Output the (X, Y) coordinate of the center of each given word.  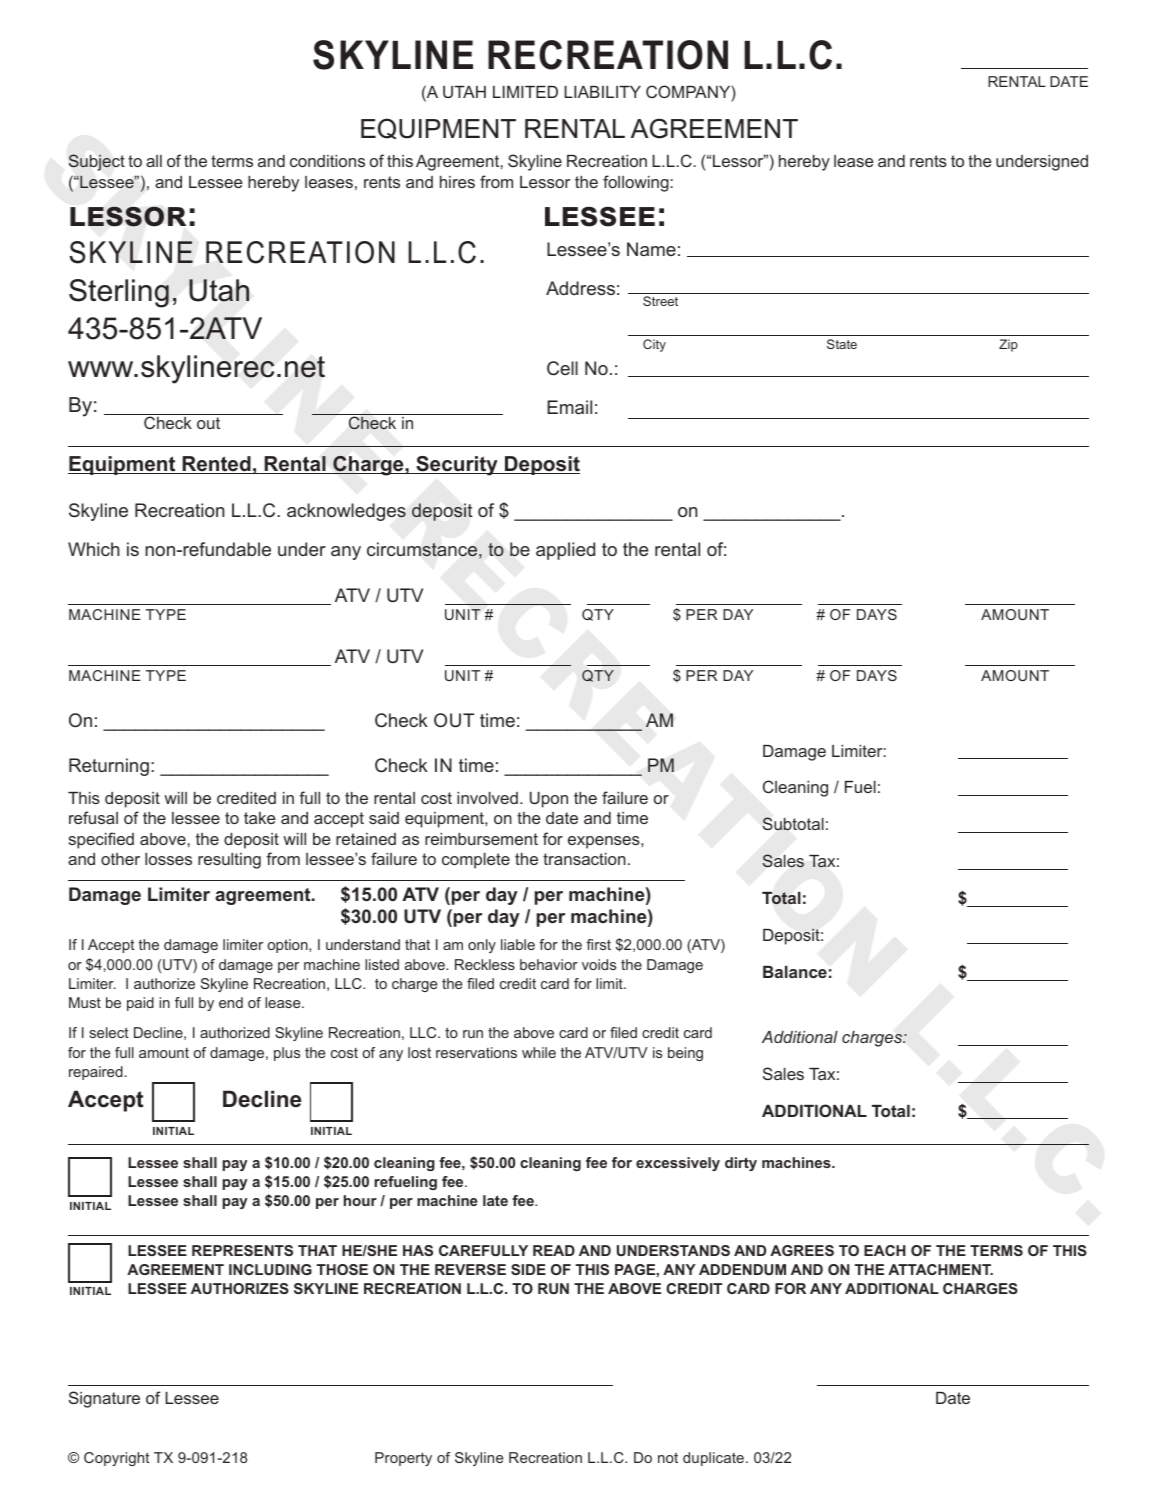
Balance (795, 972)
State (842, 344)
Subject (97, 162)
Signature (104, 1399)
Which (94, 549)
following (637, 183)
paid (140, 1004)
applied (565, 551)
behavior (549, 964)
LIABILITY (602, 92)
